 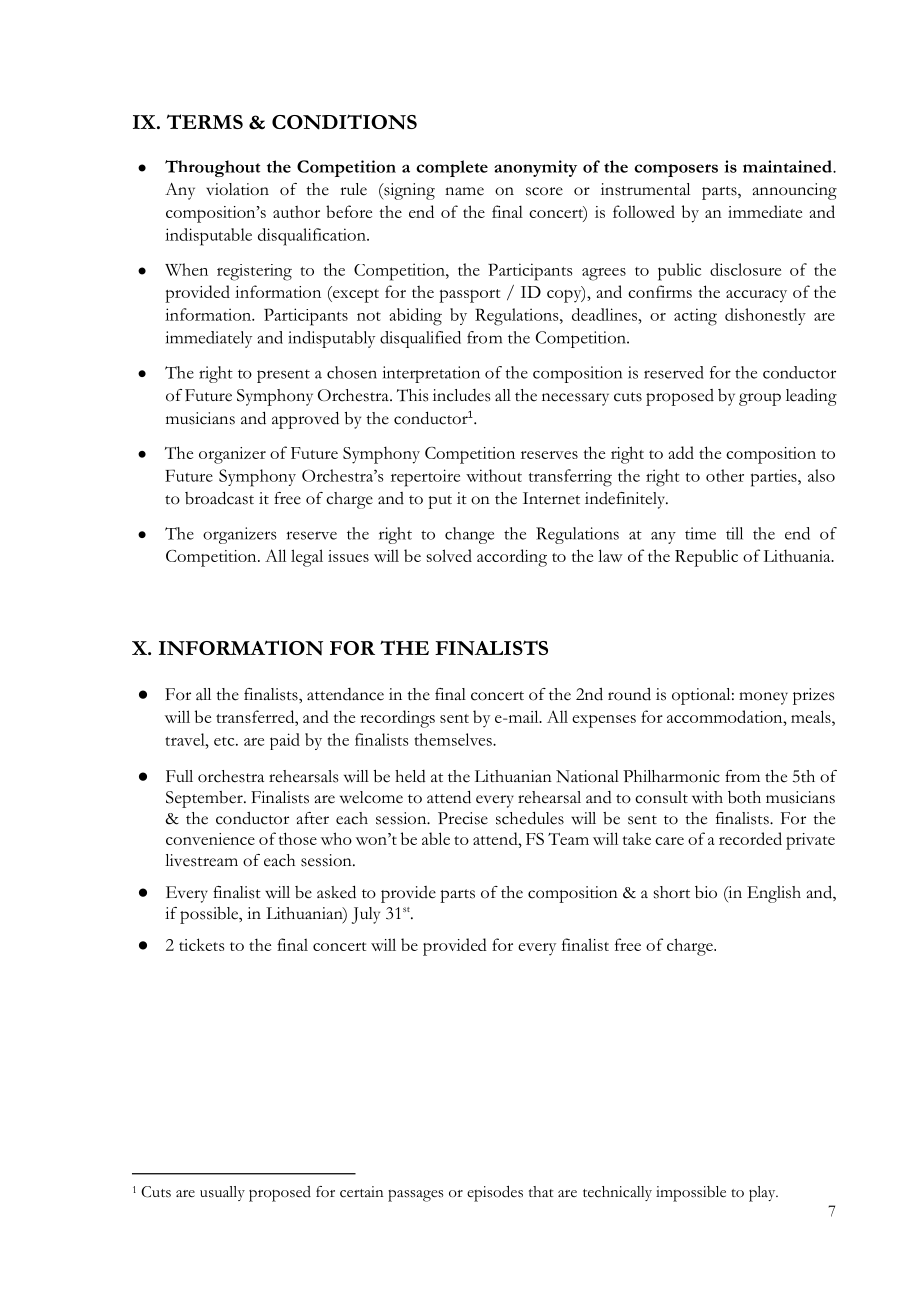 What do you see at coordinates (788, 166) in the screenshot?
I see `maintained` at bounding box center [788, 166].
